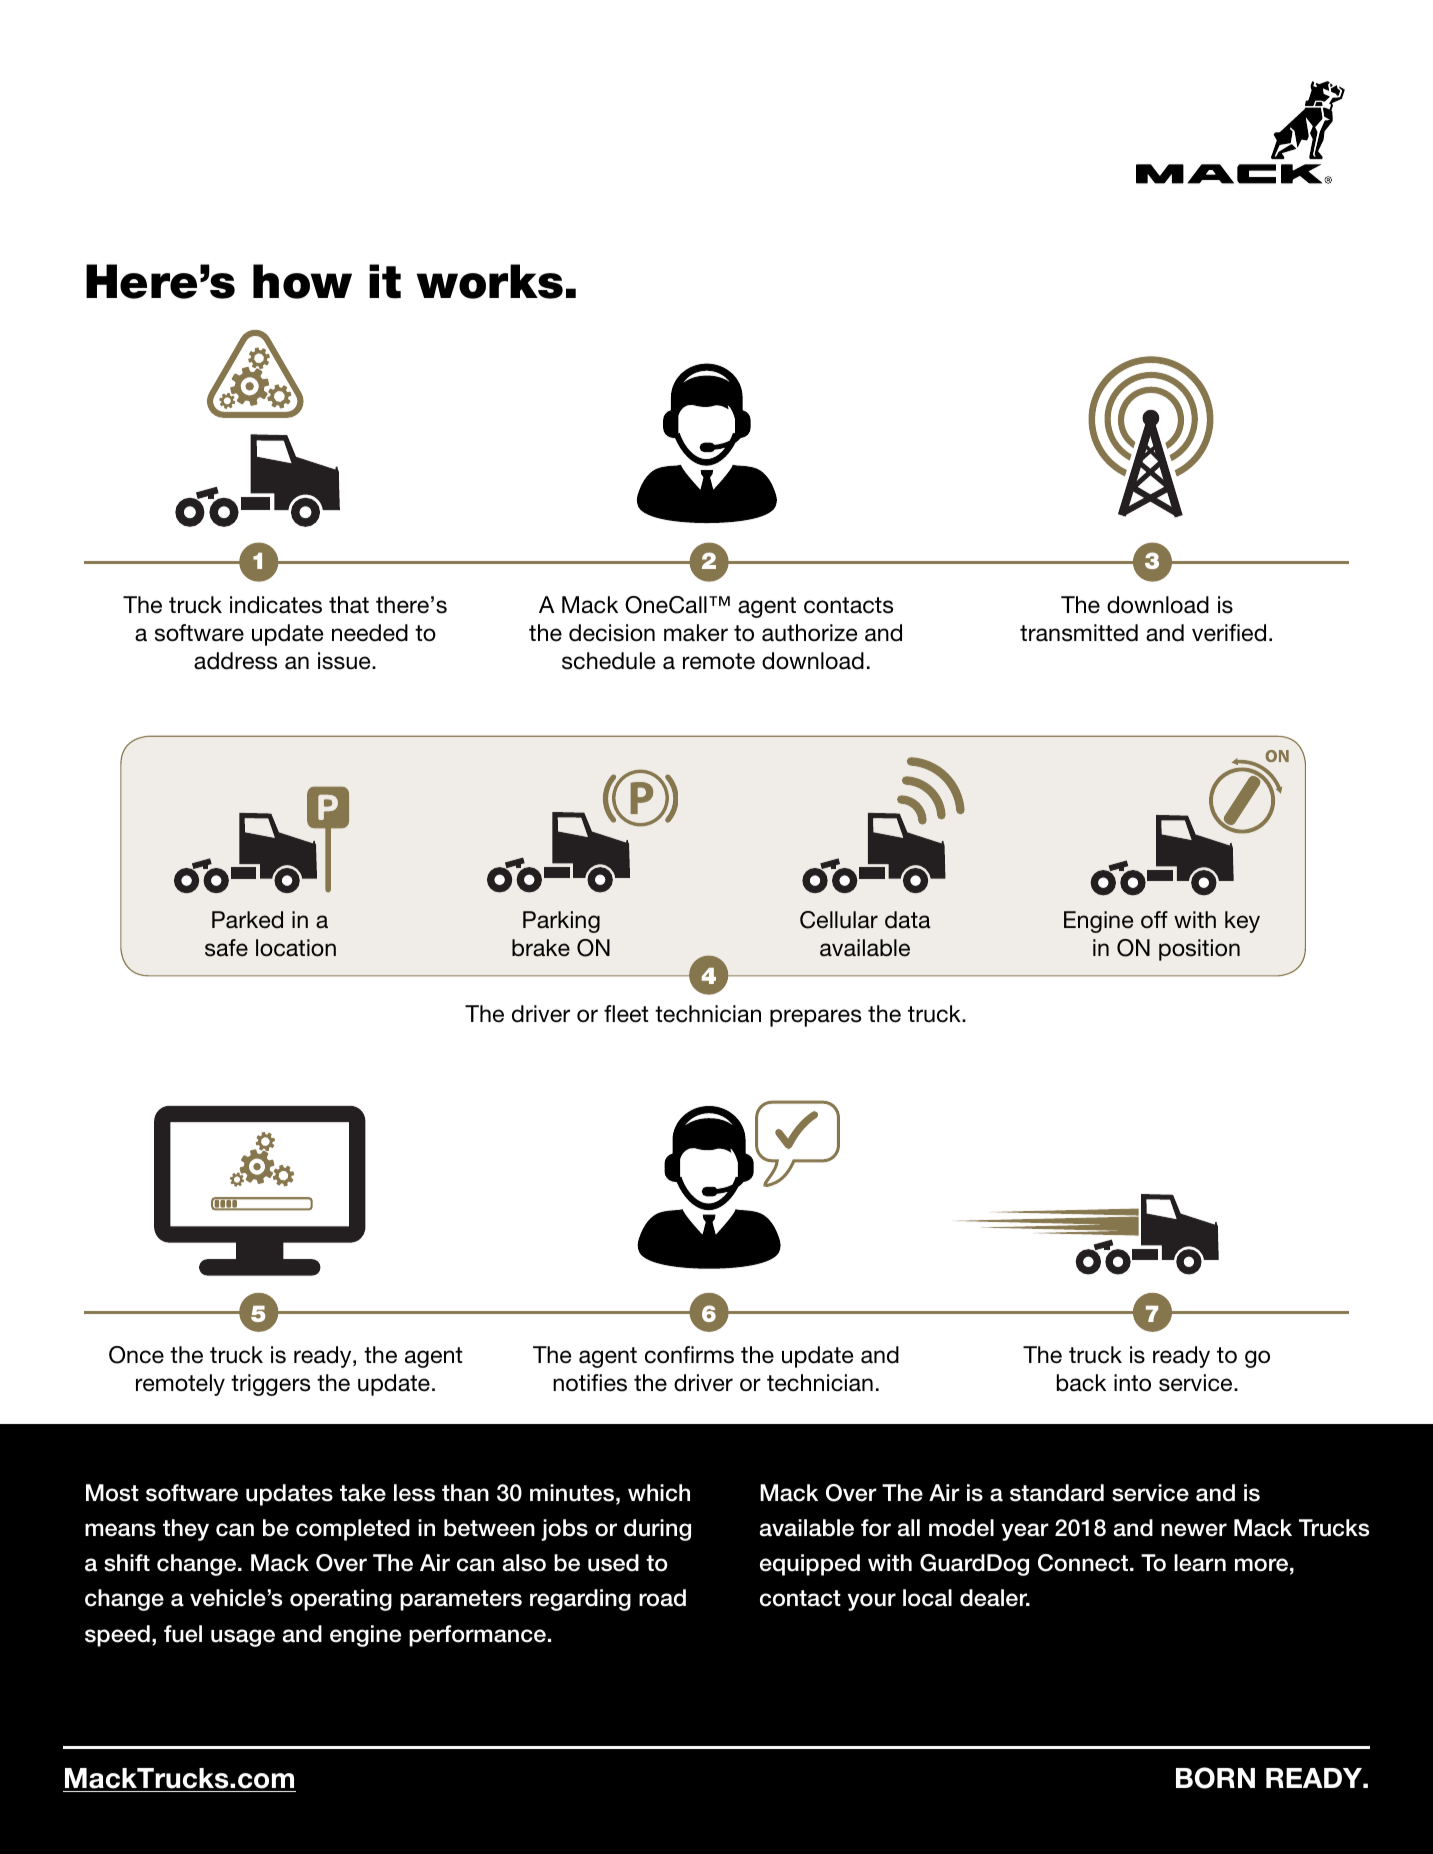  Describe the element at coordinates (1079, 633) in the image. I see `transmitted` at that location.
